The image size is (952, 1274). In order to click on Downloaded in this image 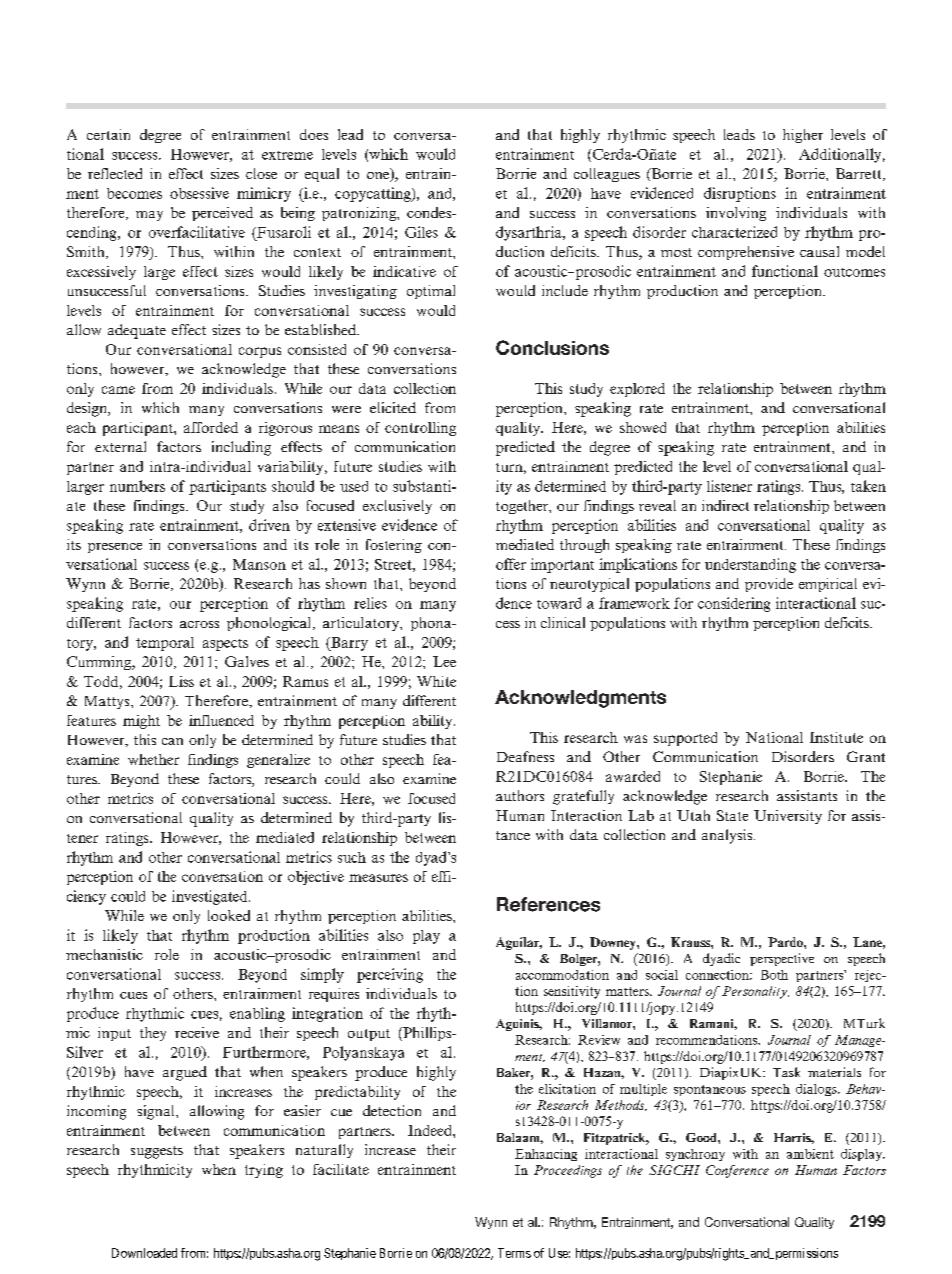, I will do `click(144, 1253)`.
